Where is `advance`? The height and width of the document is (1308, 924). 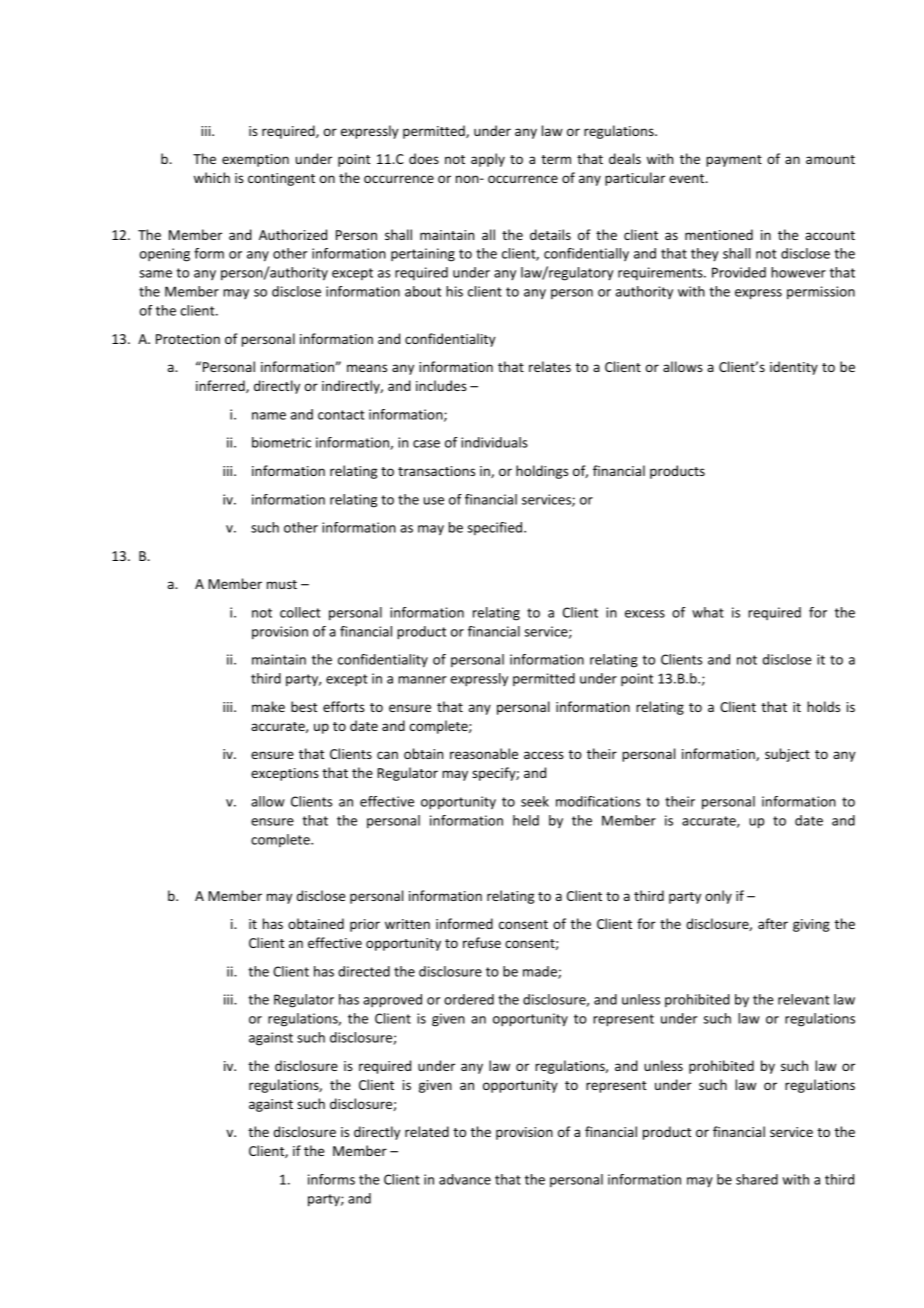 advance is located at coordinates (465, 1179).
